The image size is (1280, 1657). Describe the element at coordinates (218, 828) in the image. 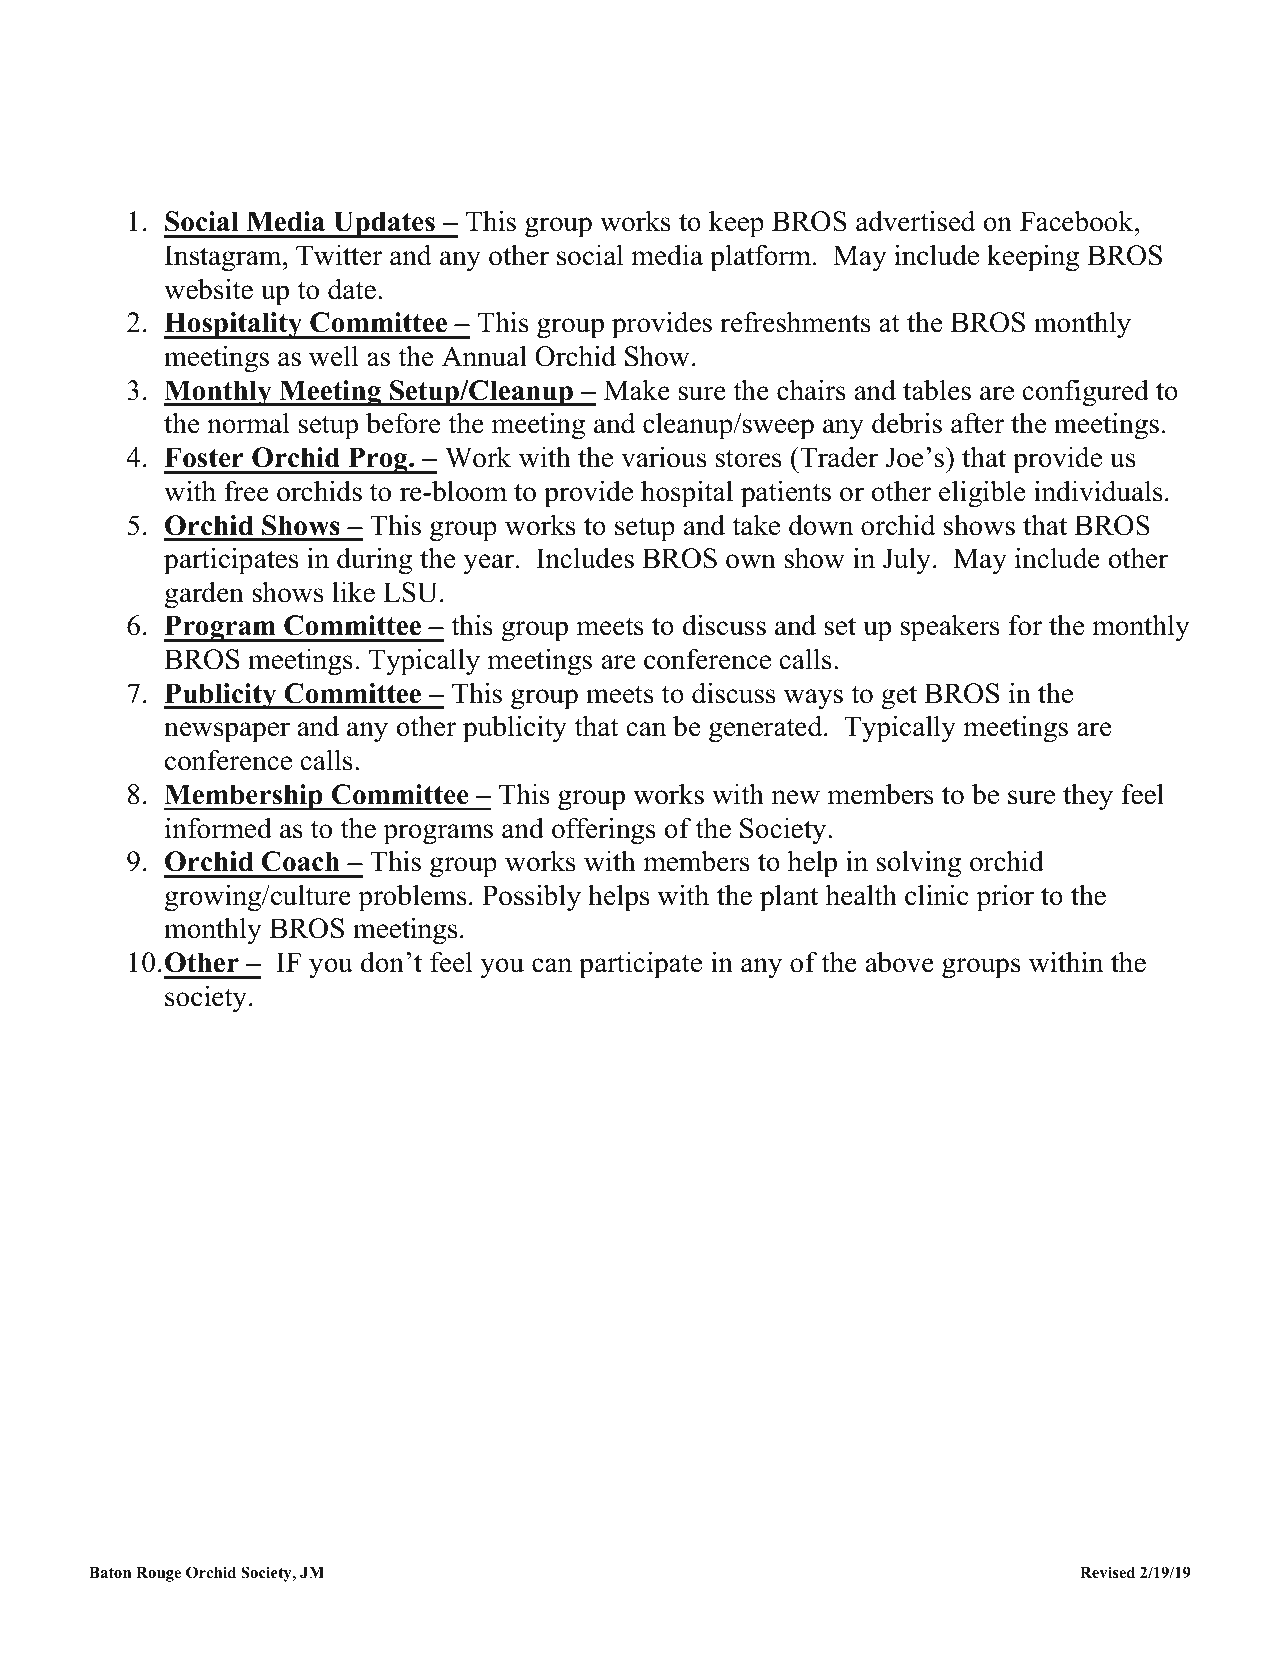

I see `informed` at that location.
